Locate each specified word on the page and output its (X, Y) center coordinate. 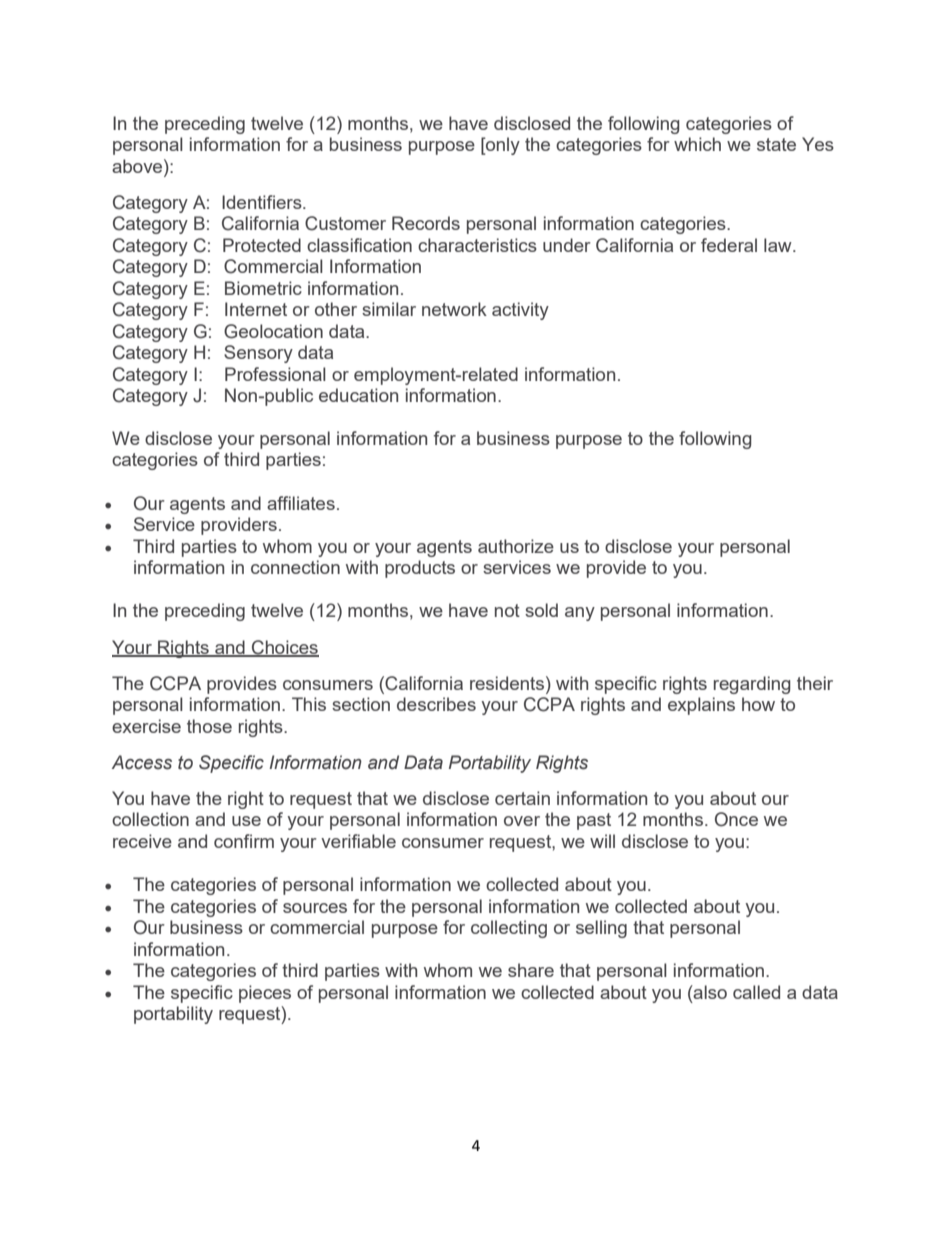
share (531, 970)
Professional (275, 374)
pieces (265, 994)
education (358, 395)
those (209, 726)
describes (436, 704)
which (697, 144)
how (758, 704)
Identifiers (263, 202)
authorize (516, 546)
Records (426, 223)
